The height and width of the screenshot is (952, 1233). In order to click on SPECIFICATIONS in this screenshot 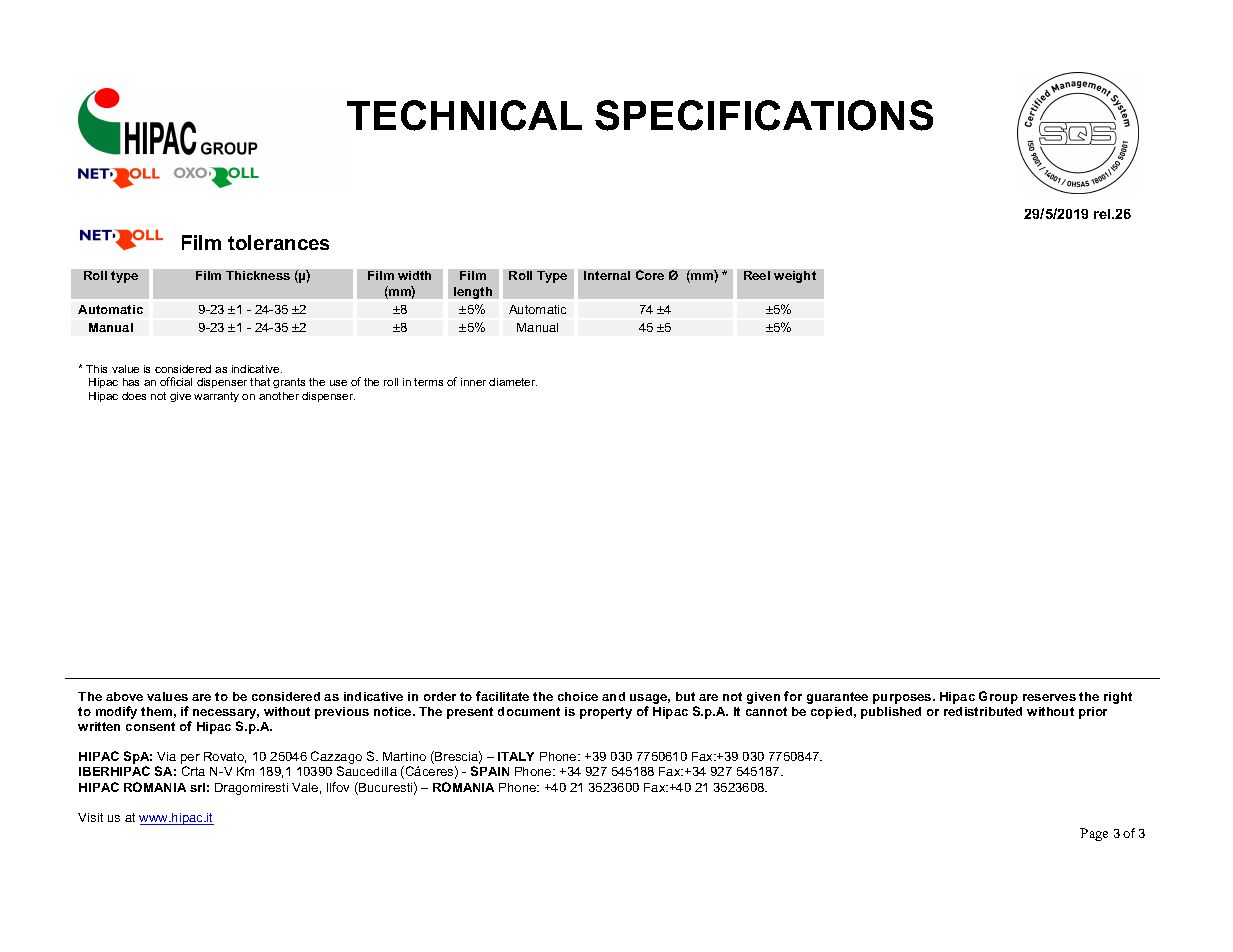, I will do `click(764, 115)`.
